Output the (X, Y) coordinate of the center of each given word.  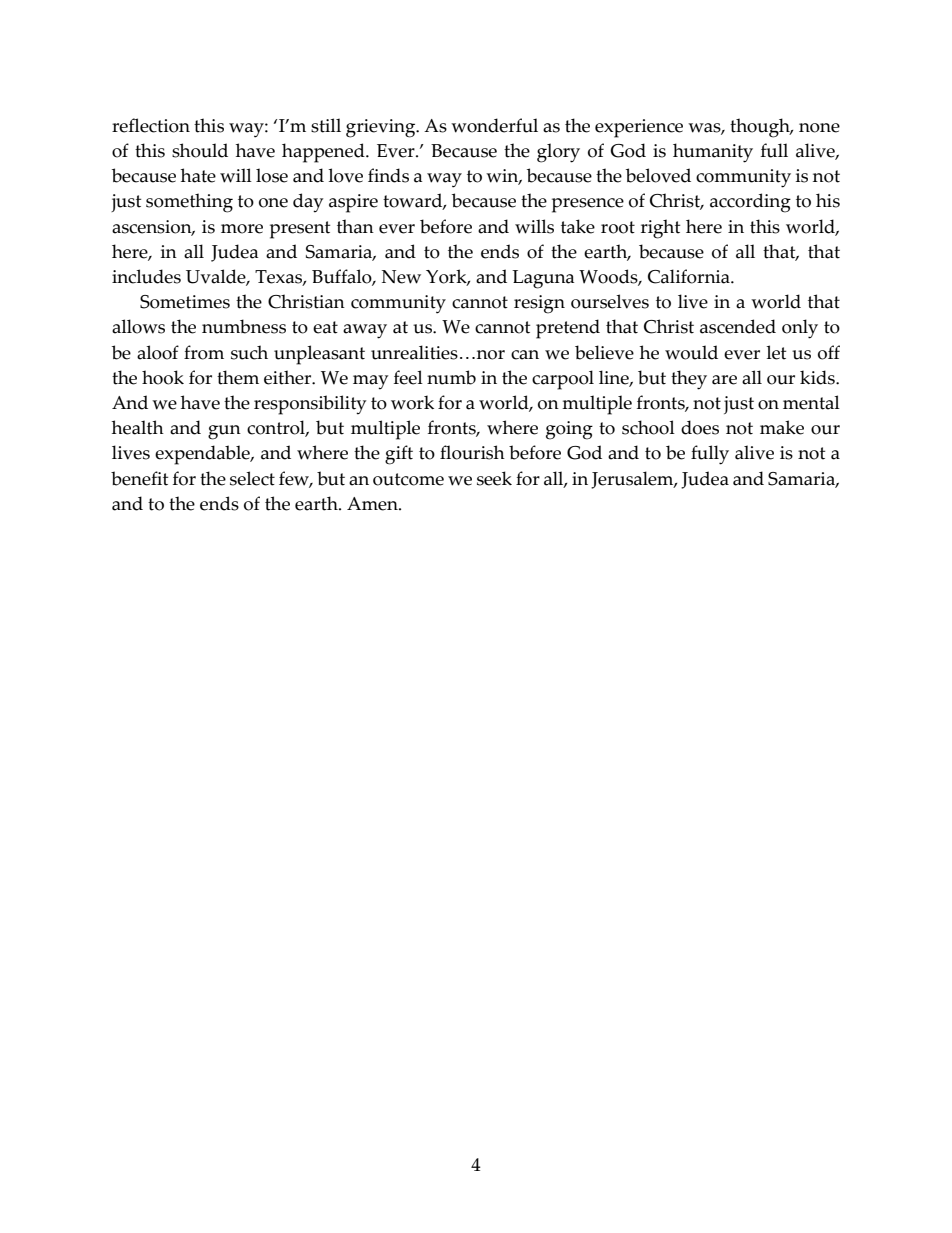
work (412, 402)
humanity (713, 153)
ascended (738, 326)
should (200, 150)
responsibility (310, 405)
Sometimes (185, 302)
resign (539, 304)
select (252, 478)
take (578, 226)
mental (811, 402)
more (242, 229)
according (750, 203)
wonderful (494, 125)
